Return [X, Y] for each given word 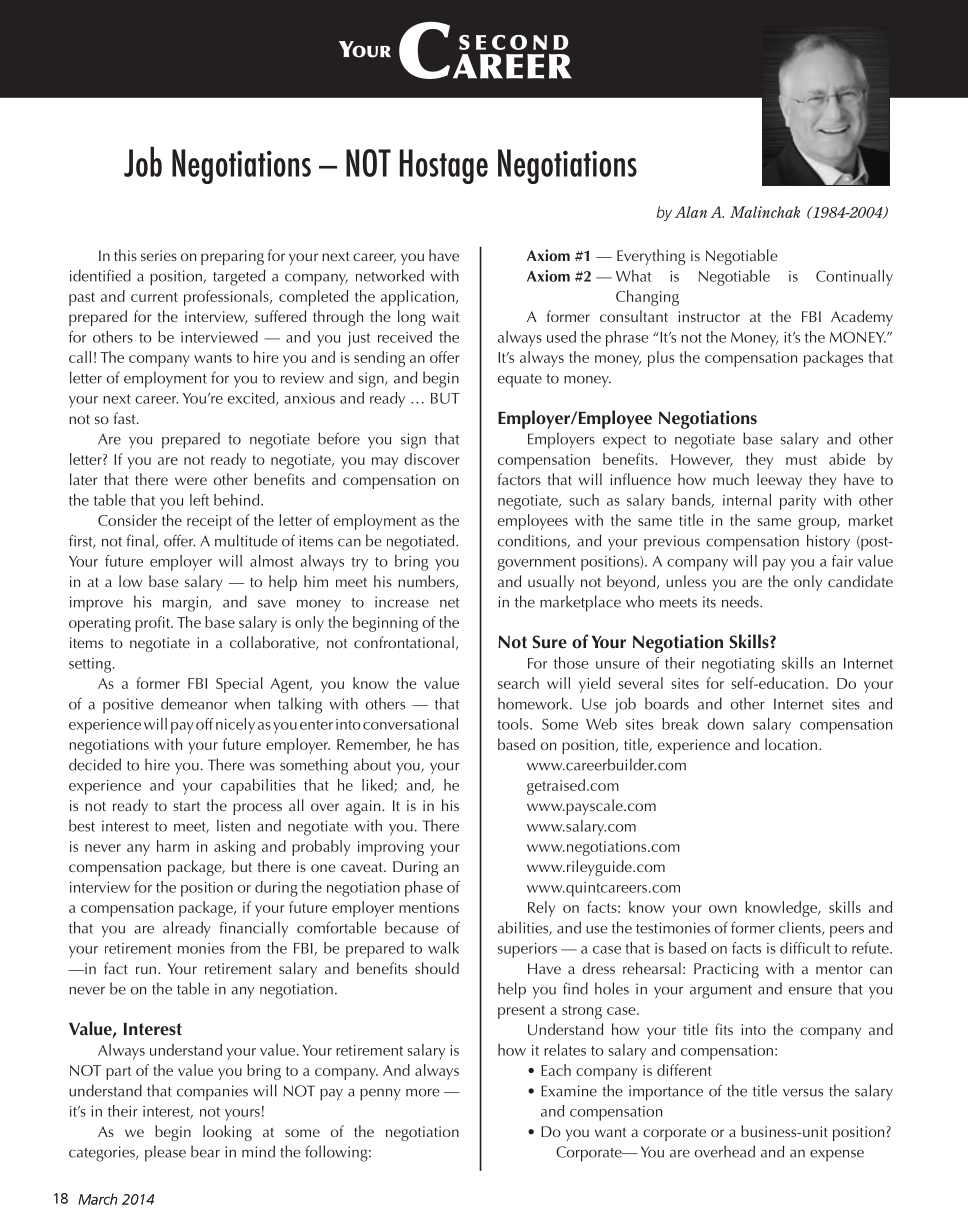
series [159, 255]
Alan [691, 212]
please [165, 1153]
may [385, 463]
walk [443, 948]
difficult [805, 948]
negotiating [738, 665]
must [801, 460]
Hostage [444, 166]
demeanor [194, 703]
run [146, 970]
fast [126, 418]
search [518, 683]
